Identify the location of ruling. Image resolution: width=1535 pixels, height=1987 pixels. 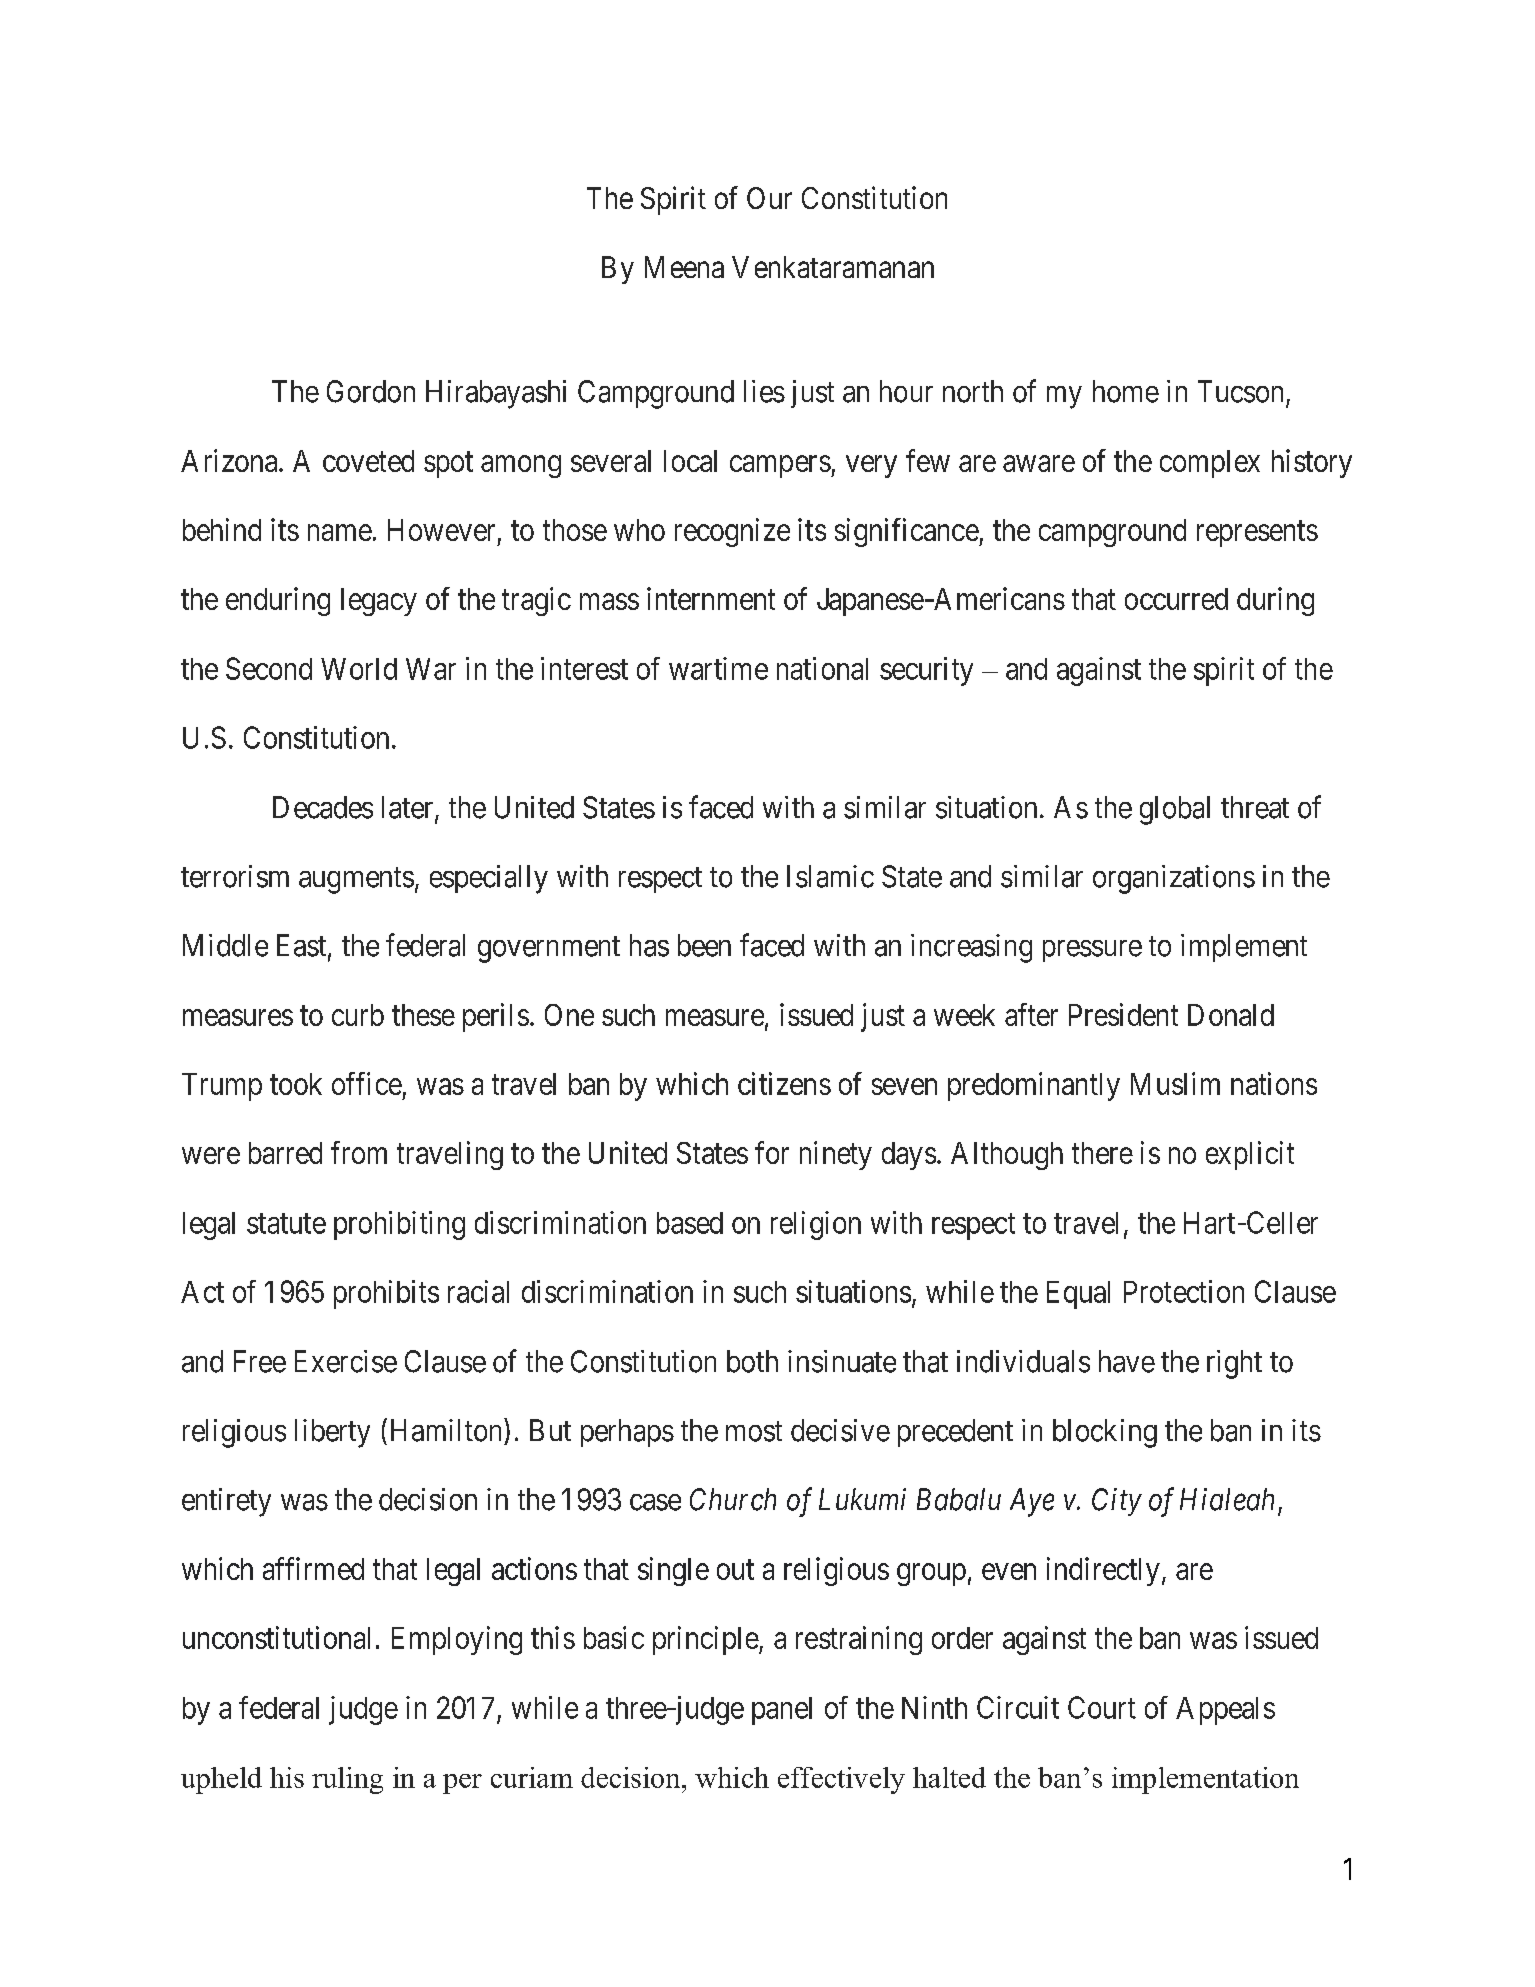
(347, 1780).
